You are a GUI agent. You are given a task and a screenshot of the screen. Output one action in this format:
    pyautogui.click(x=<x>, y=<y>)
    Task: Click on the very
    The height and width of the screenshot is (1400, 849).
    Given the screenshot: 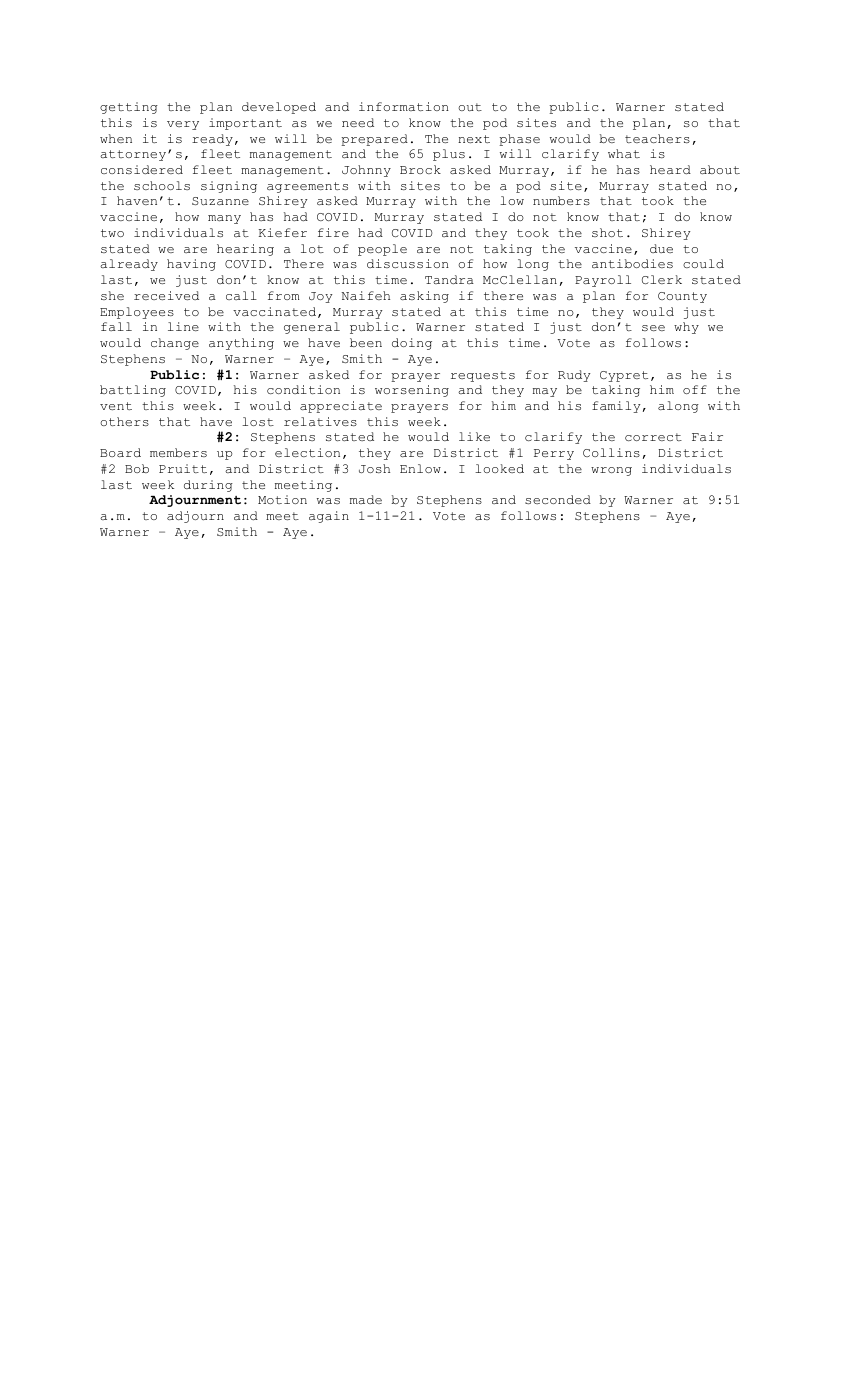 What is the action you would take?
    pyautogui.click(x=183, y=125)
